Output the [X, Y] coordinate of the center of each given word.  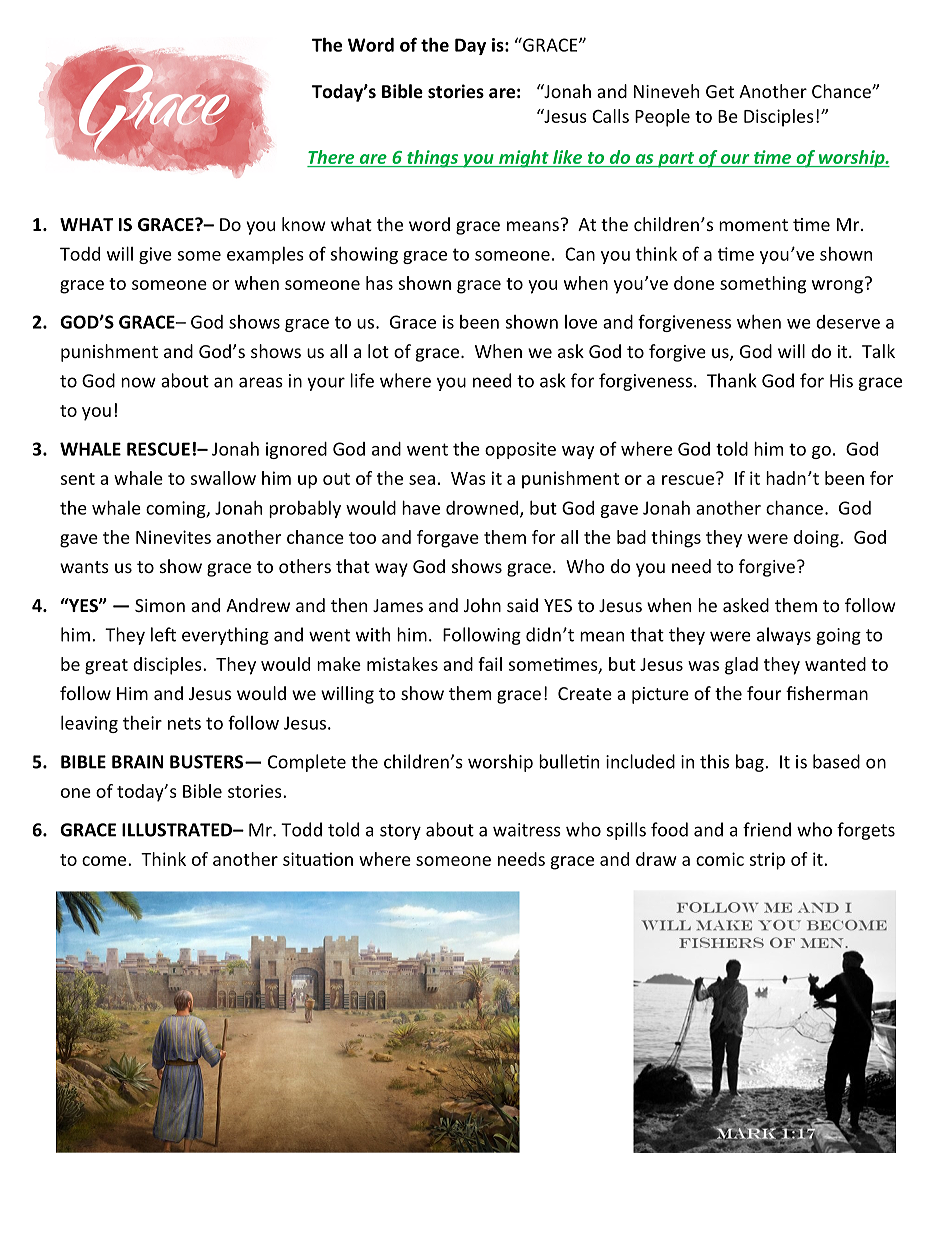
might [524, 159]
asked [746, 605]
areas [261, 382]
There [331, 157]
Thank [732, 380]
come [105, 861]
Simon [160, 605]
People [662, 118]
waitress [527, 830]
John [482, 605]
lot [378, 351]
